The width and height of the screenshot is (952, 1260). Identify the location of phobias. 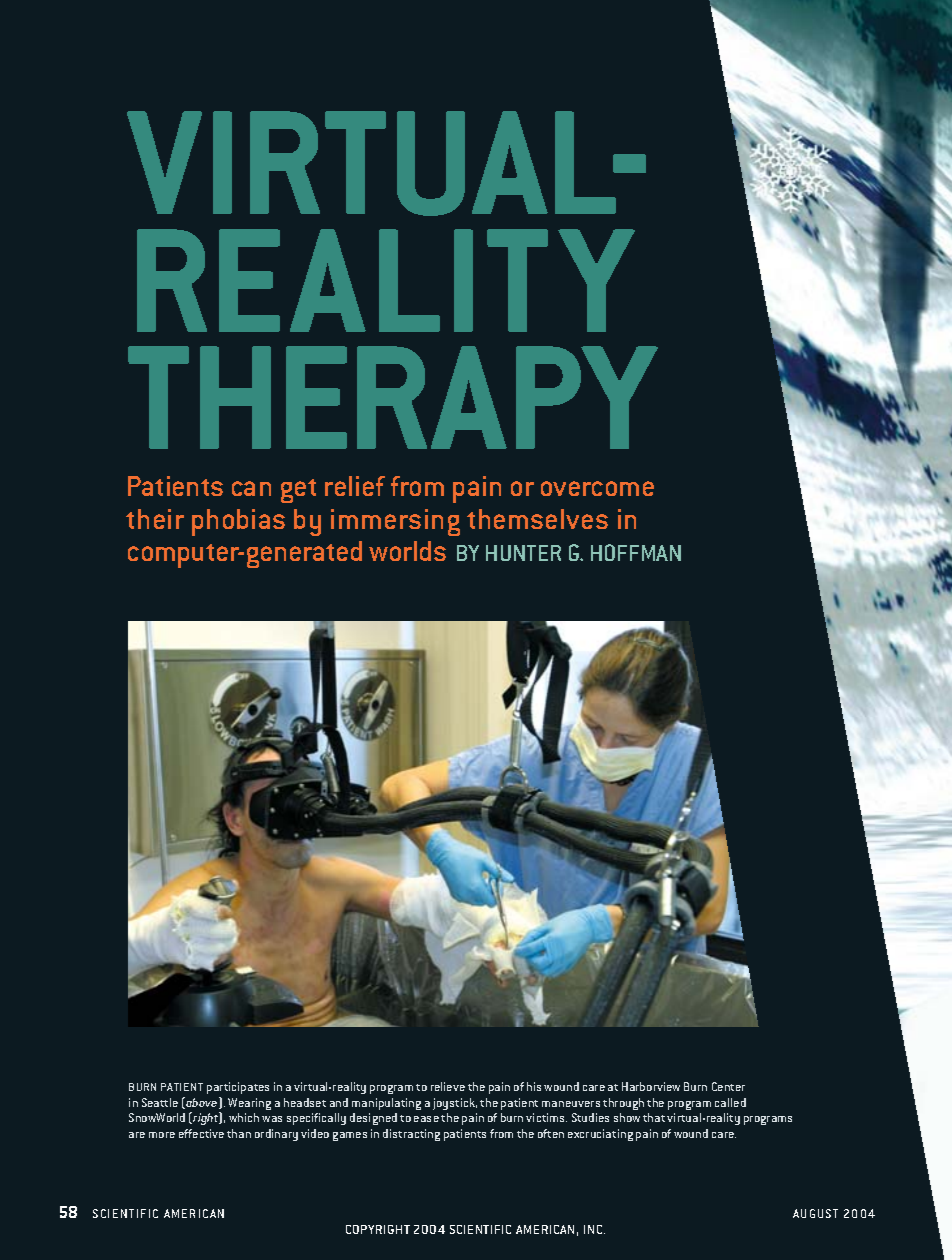
(238, 522).
